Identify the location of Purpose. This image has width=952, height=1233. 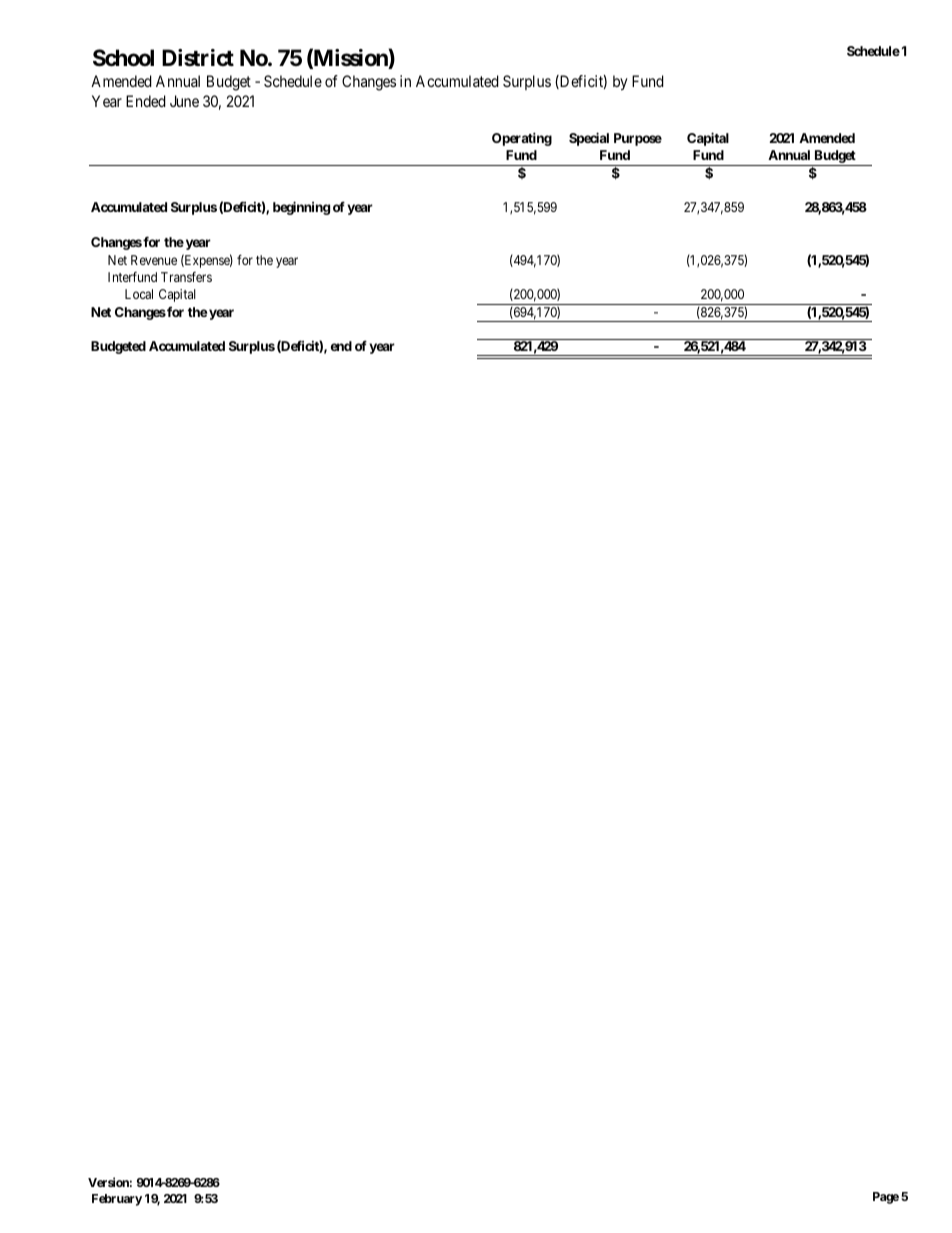
(638, 139).
